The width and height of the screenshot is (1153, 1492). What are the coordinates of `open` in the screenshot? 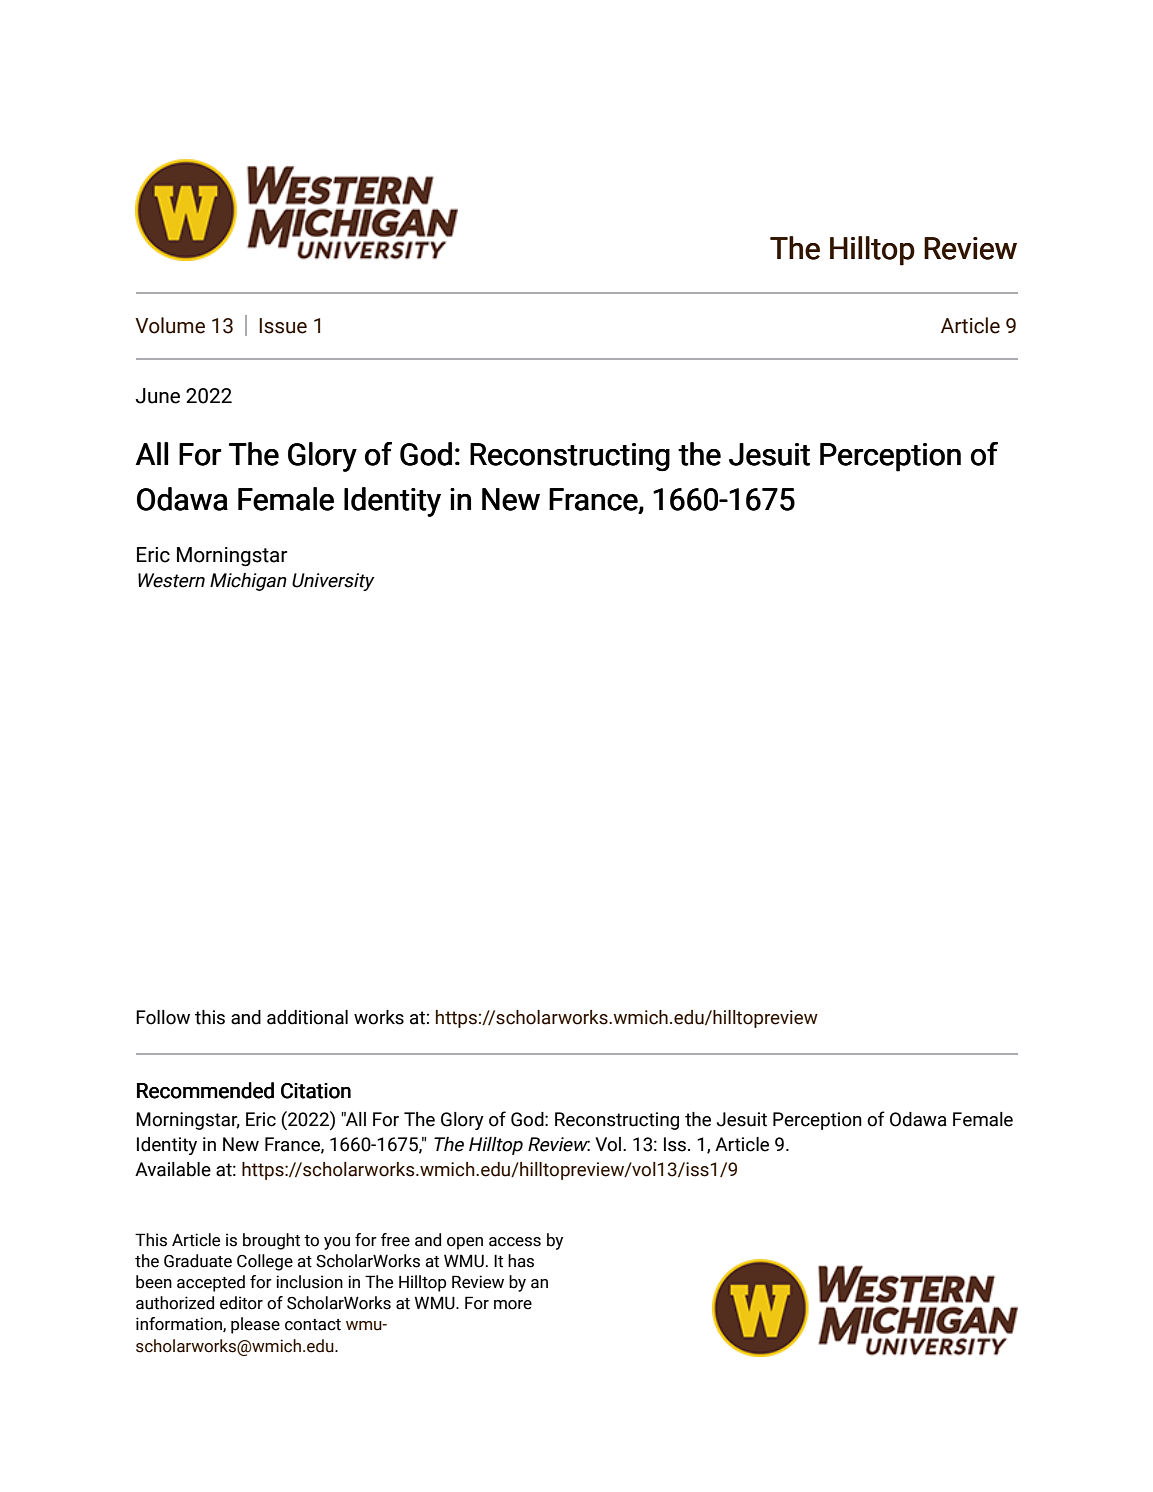 It's located at (465, 1243).
